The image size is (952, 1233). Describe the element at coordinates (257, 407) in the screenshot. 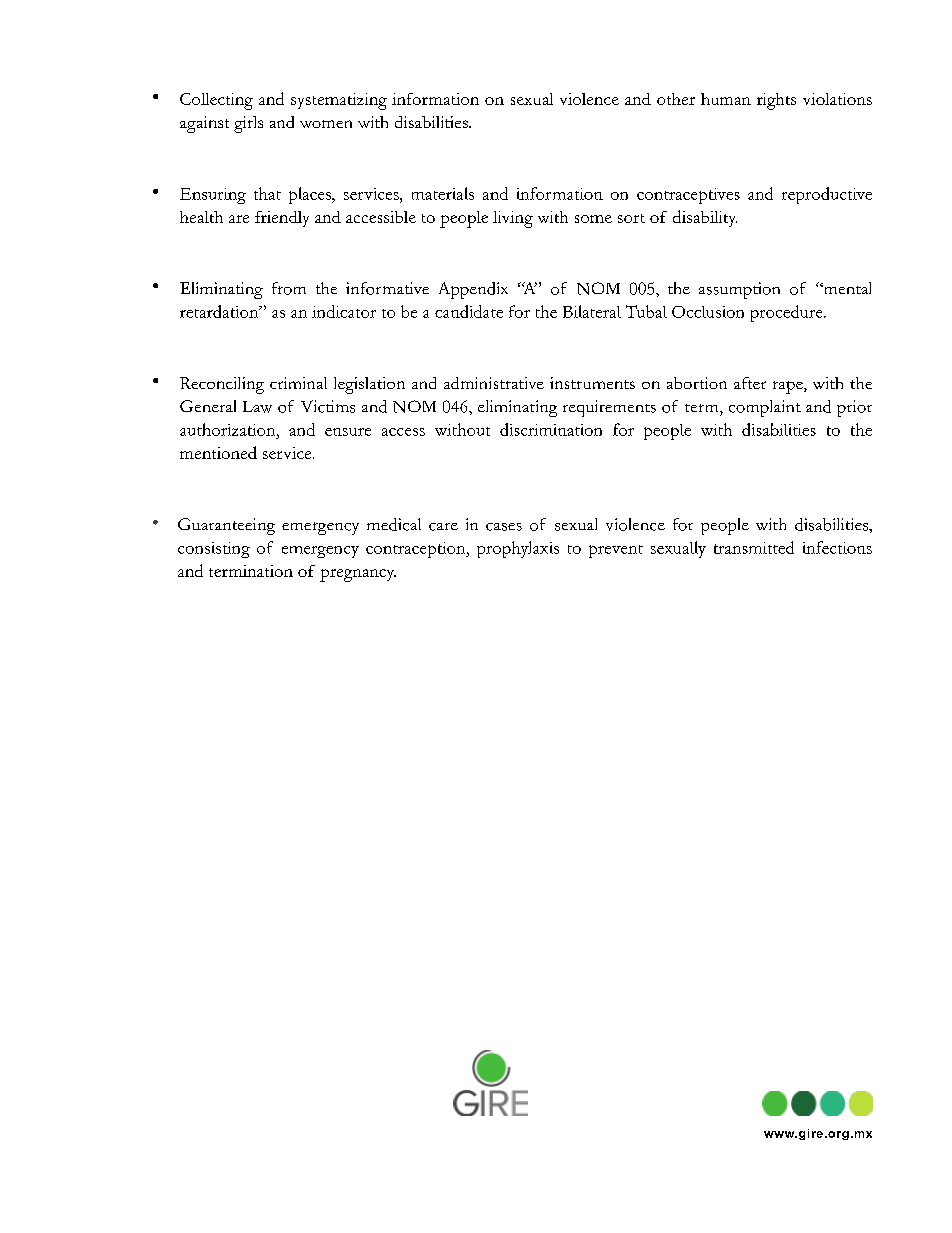

I see `Law` at that location.
